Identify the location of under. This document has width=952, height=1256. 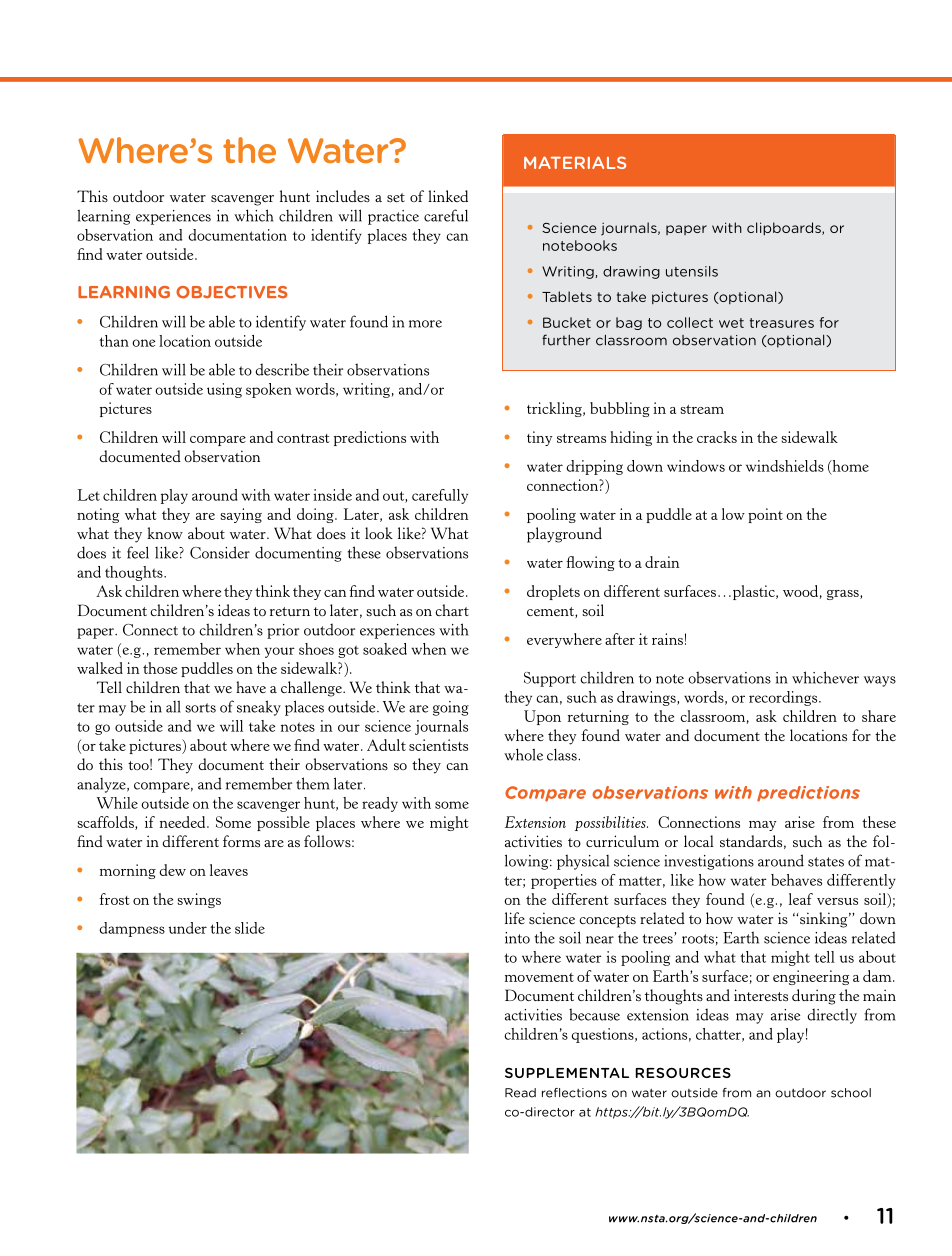
(188, 928).
